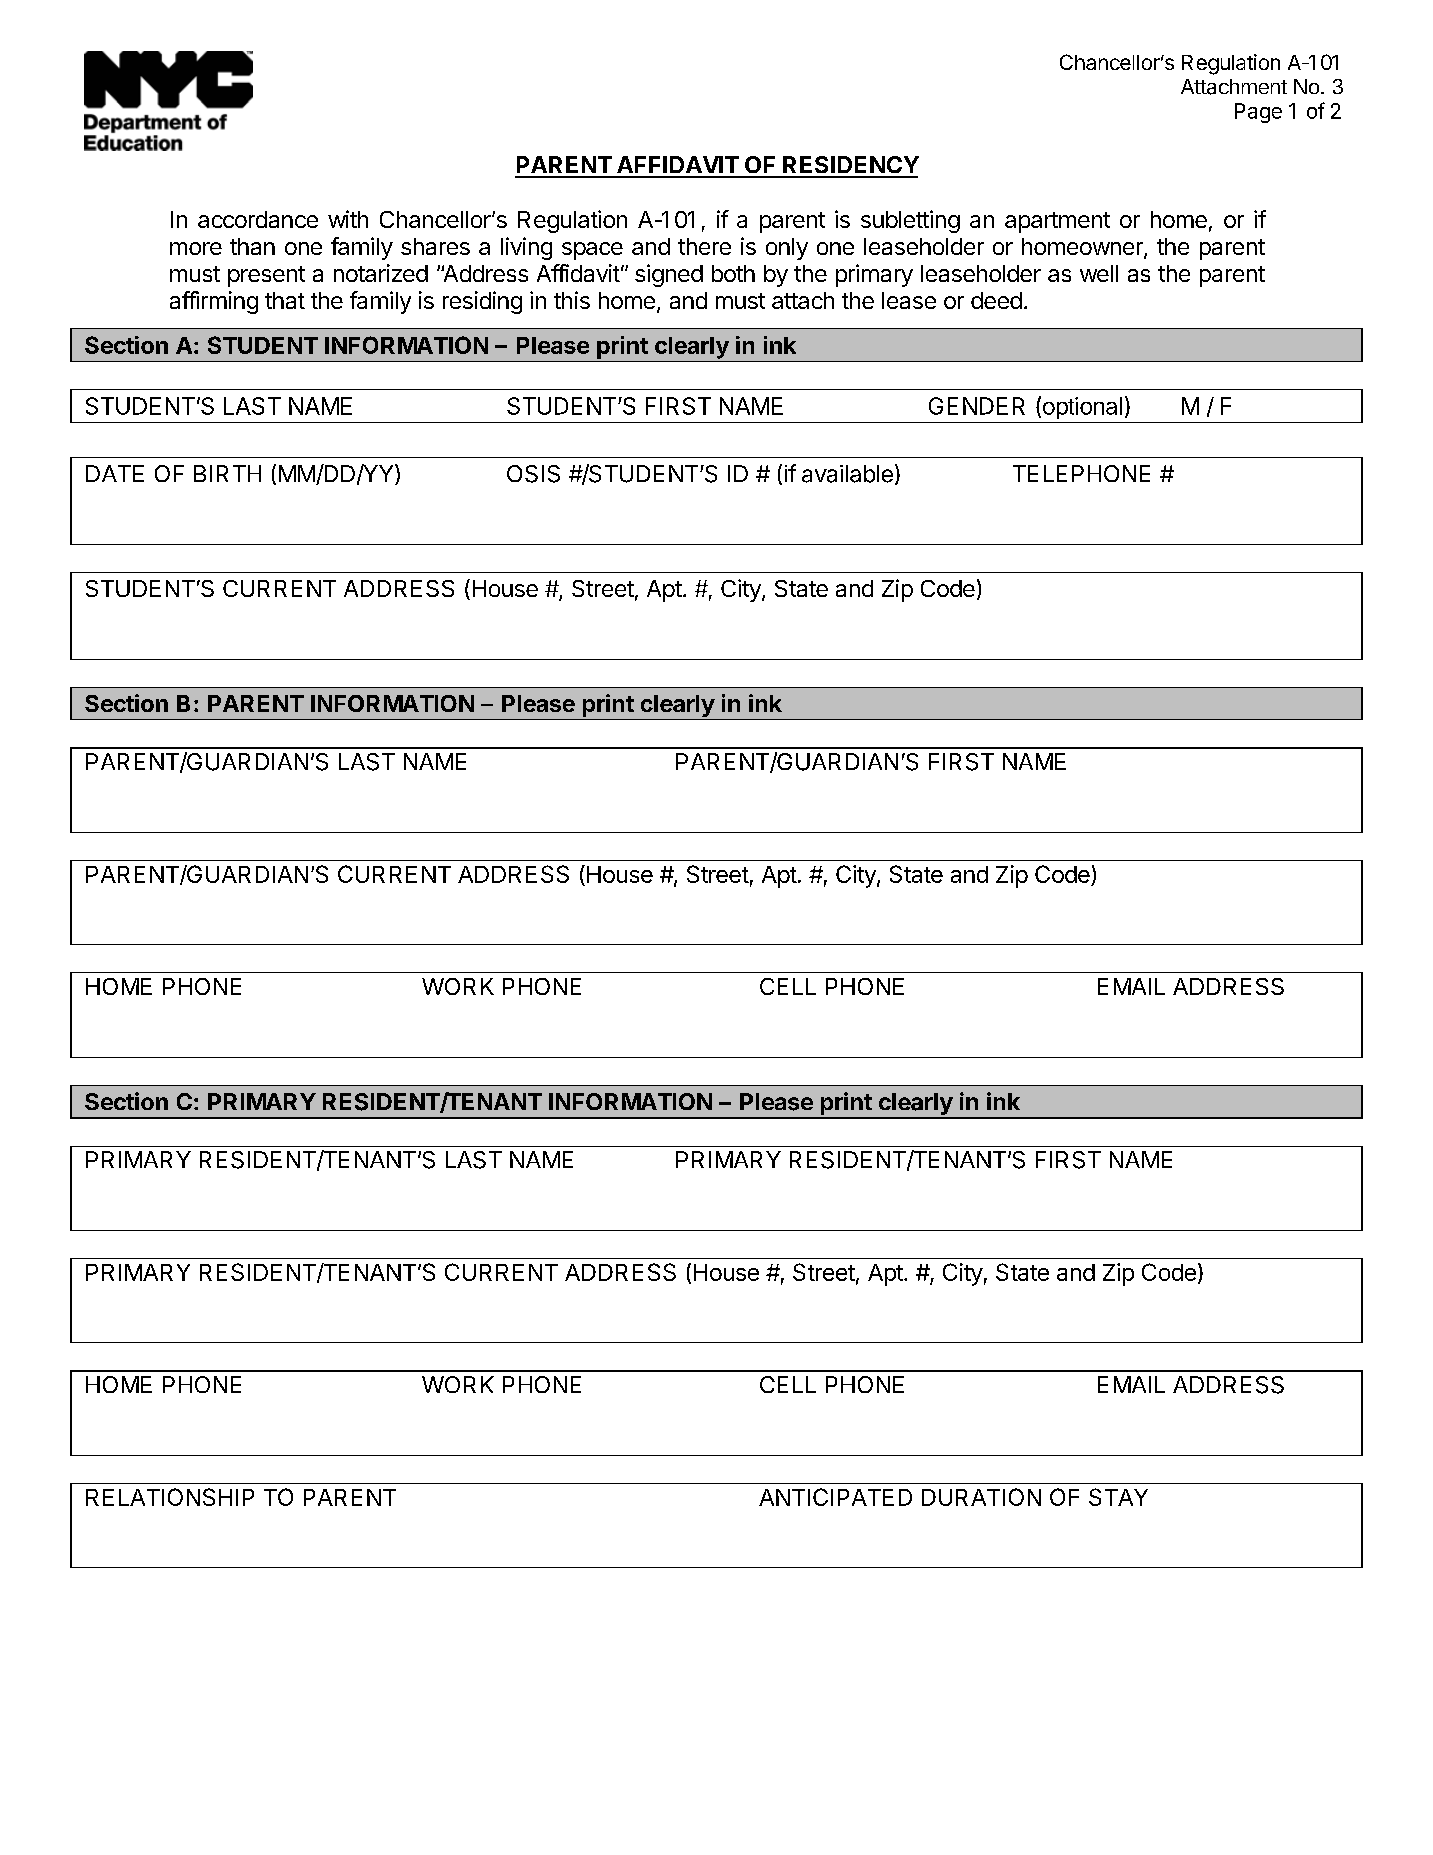 The height and width of the page is (1855, 1433). Describe the element at coordinates (572, 300) in the page. I see `this` at that location.
